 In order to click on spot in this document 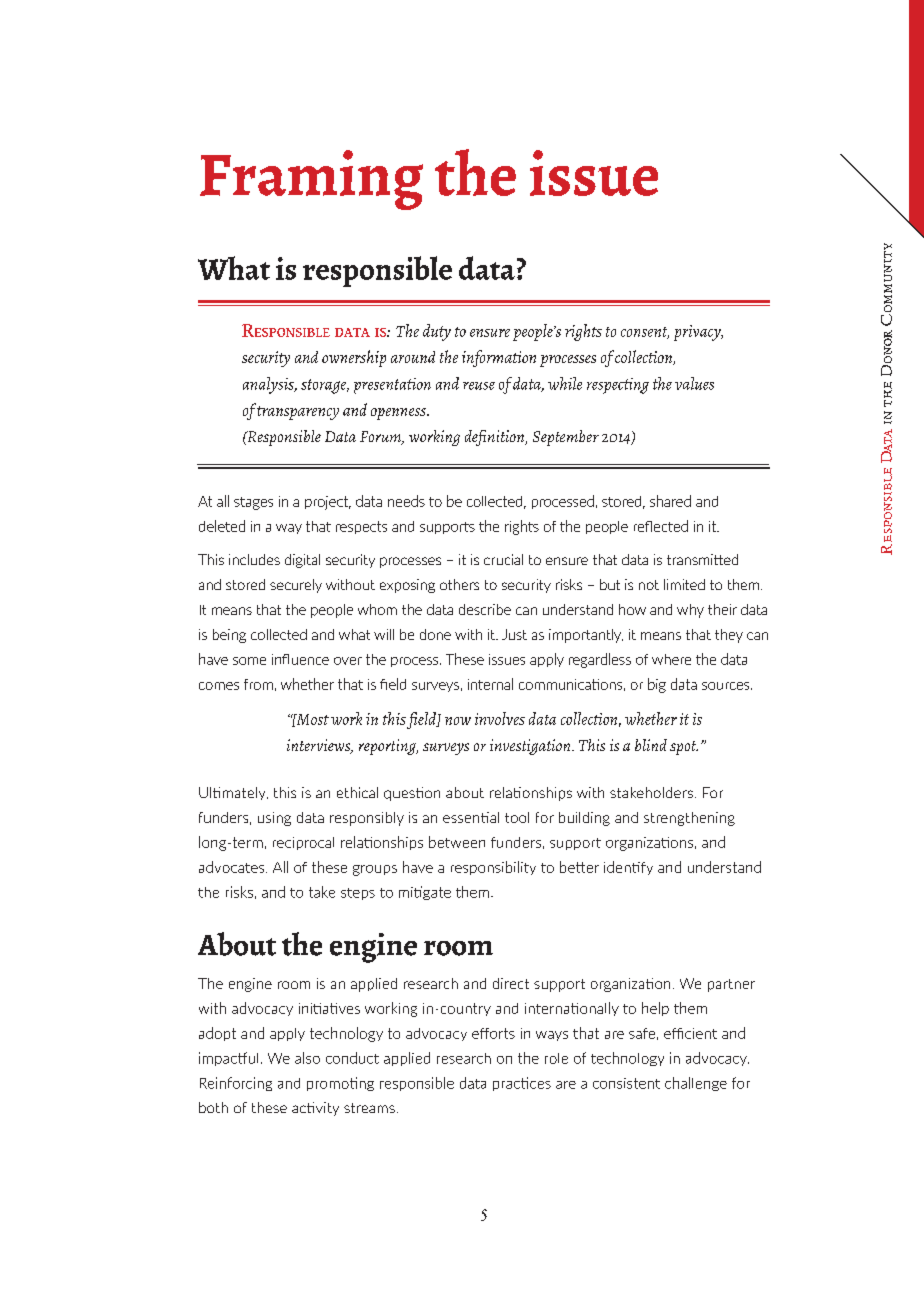, I will do `click(684, 748)`.
